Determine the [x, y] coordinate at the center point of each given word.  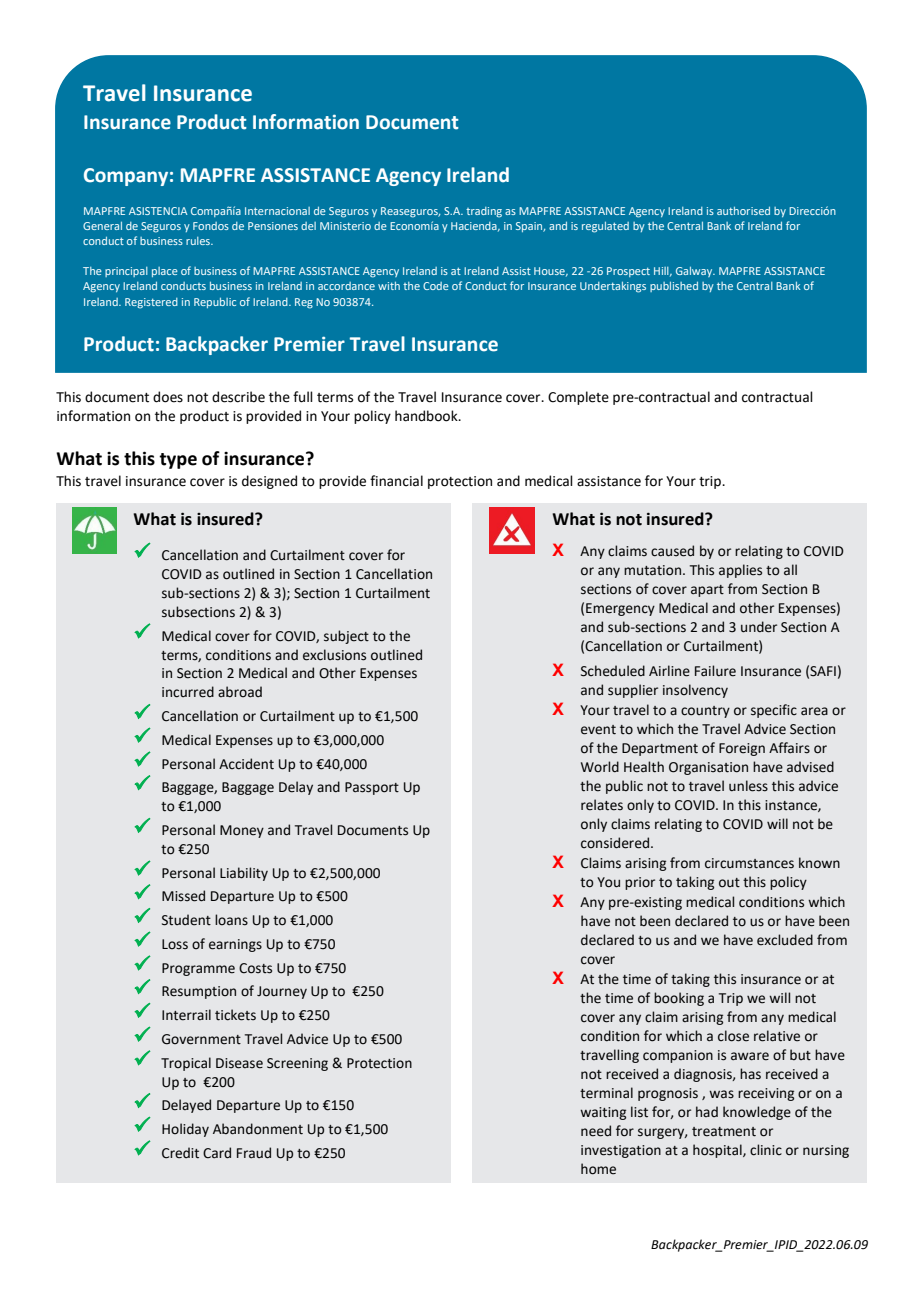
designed [269, 482]
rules [199, 241]
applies [740, 571]
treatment [724, 1132]
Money [242, 831]
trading [484, 212]
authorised [743, 210]
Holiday [185, 1130]
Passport [372, 788]
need [596, 1131]
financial [396, 481]
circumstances [749, 863]
